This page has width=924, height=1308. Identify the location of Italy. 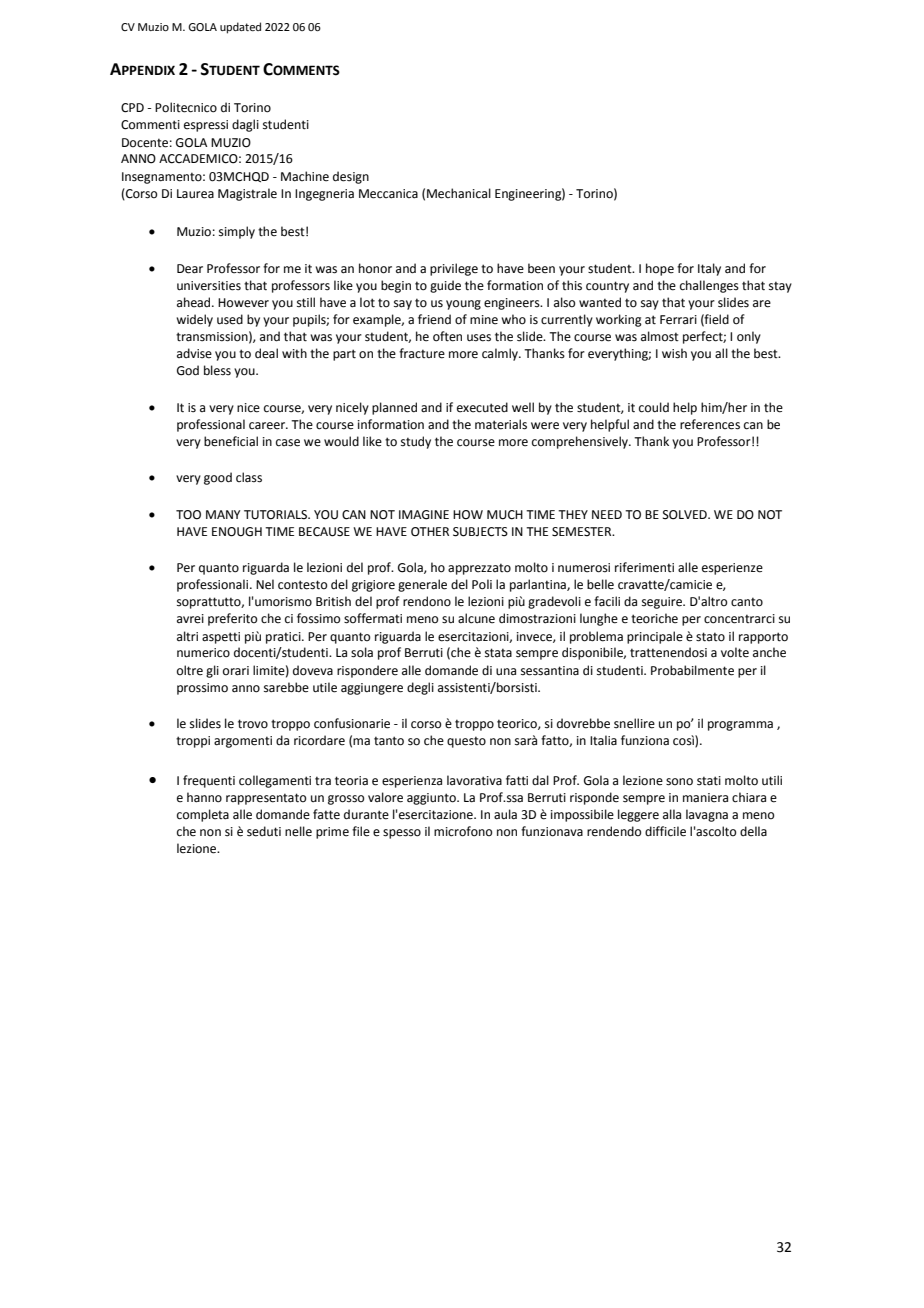
(709, 269).
